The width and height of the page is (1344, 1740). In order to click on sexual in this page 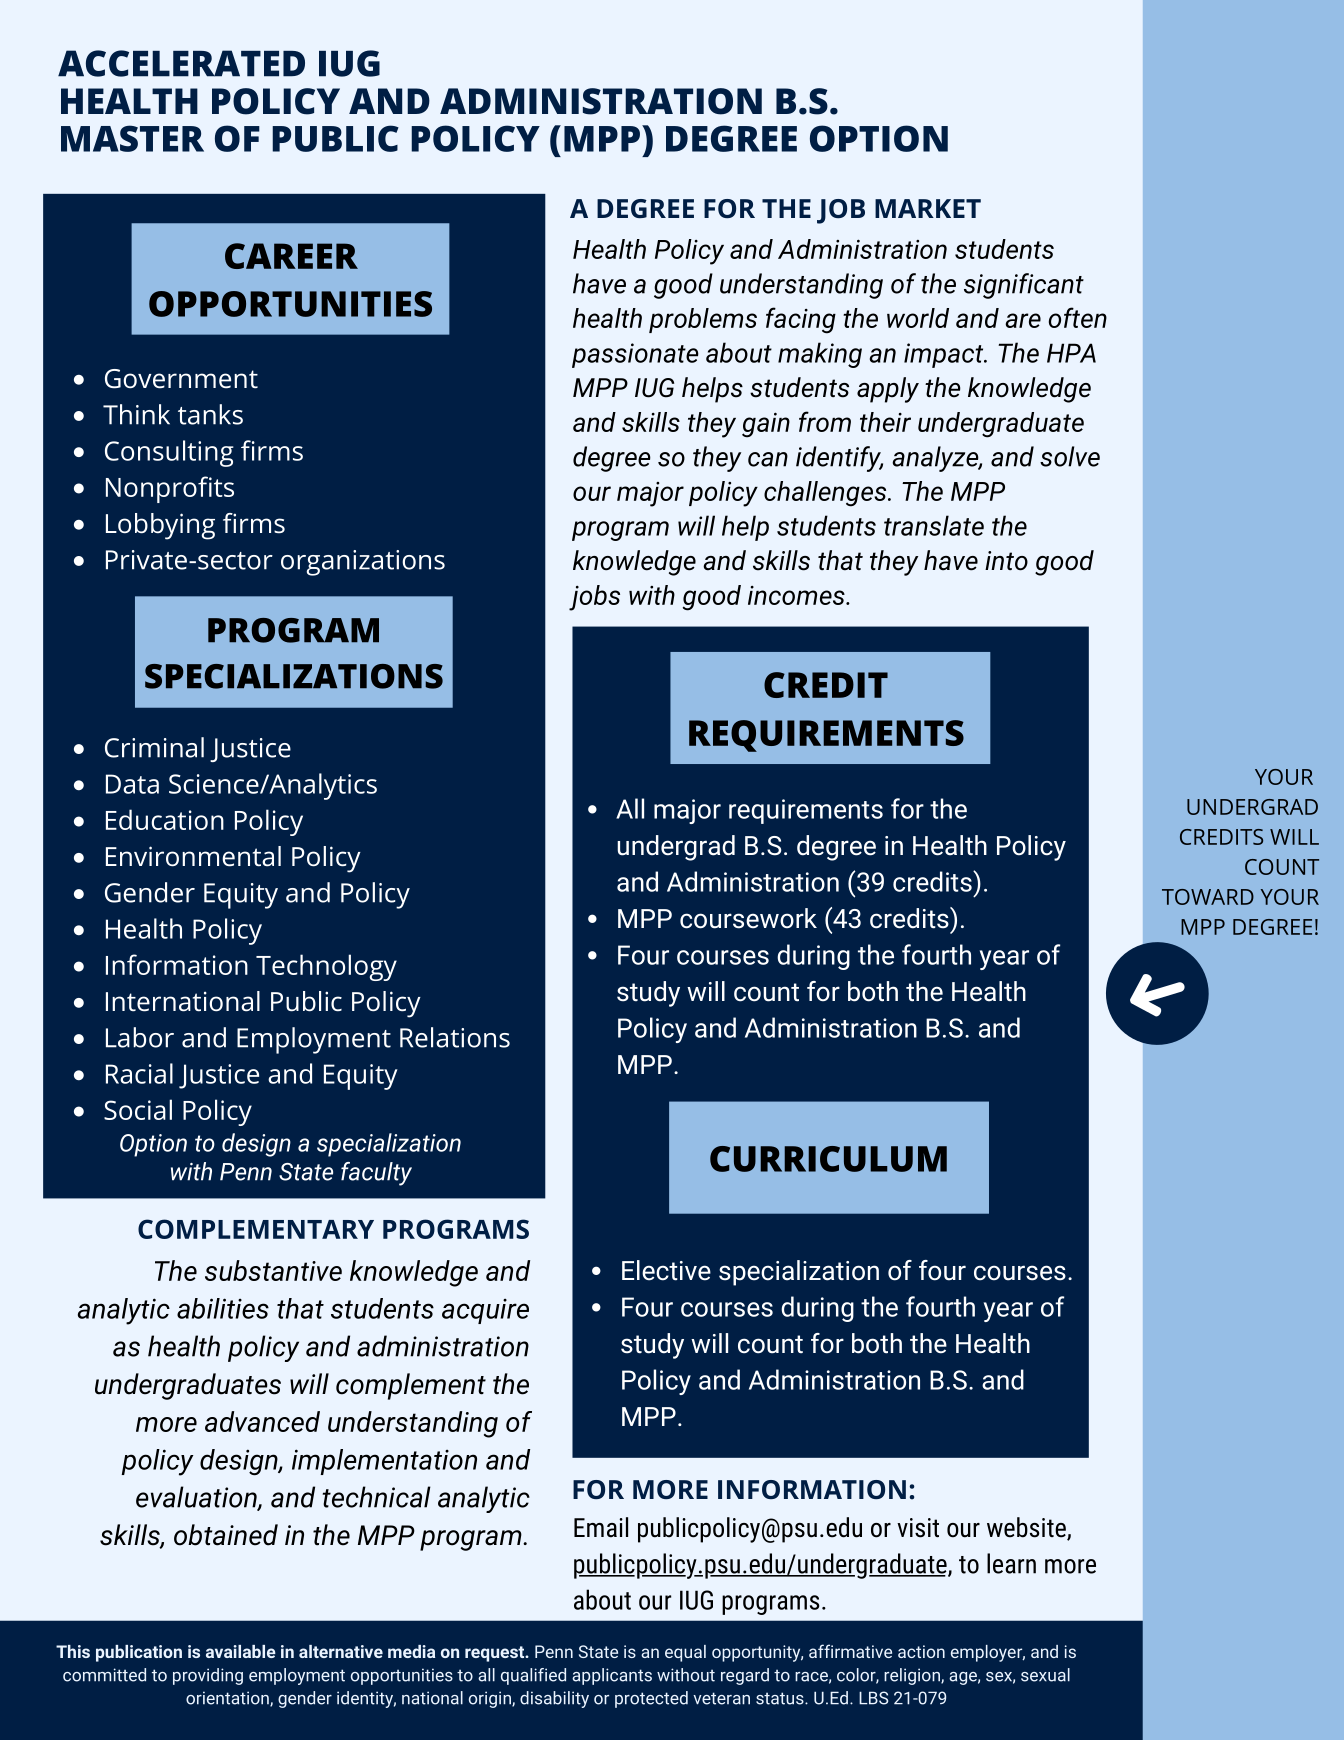, I will do `click(1045, 1675)`.
